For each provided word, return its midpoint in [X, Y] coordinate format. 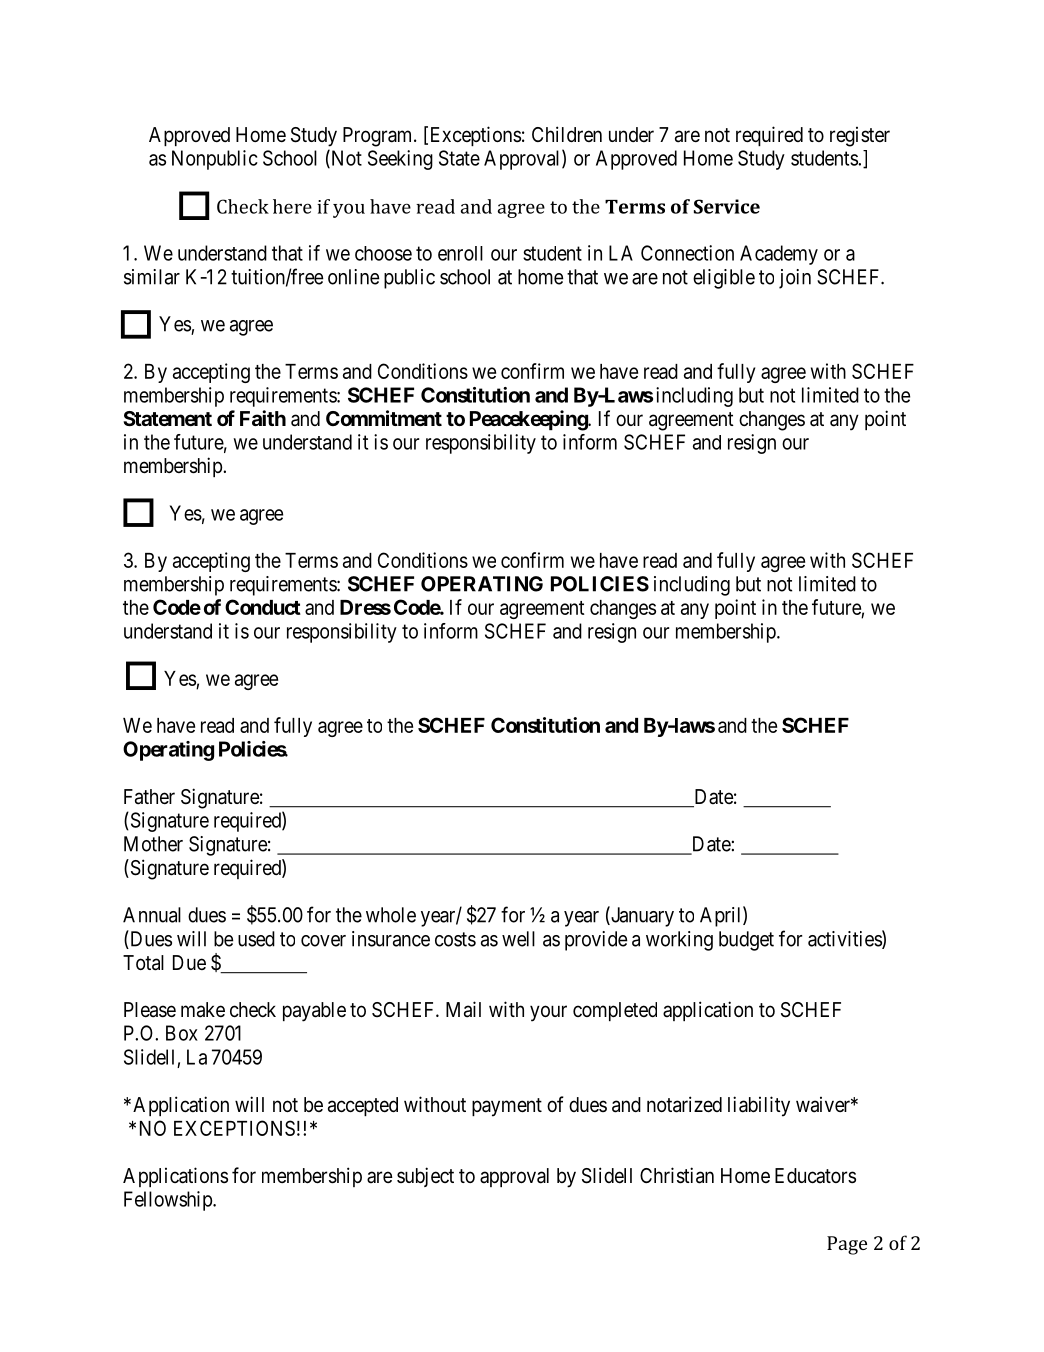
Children [567, 134]
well [518, 939]
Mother [153, 844]
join [795, 279]
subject [425, 1177]
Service [727, 206]
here [292, 206]
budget [746, 941]
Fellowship [169, 1201]
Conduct [263, 607]
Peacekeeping [529, 420]
